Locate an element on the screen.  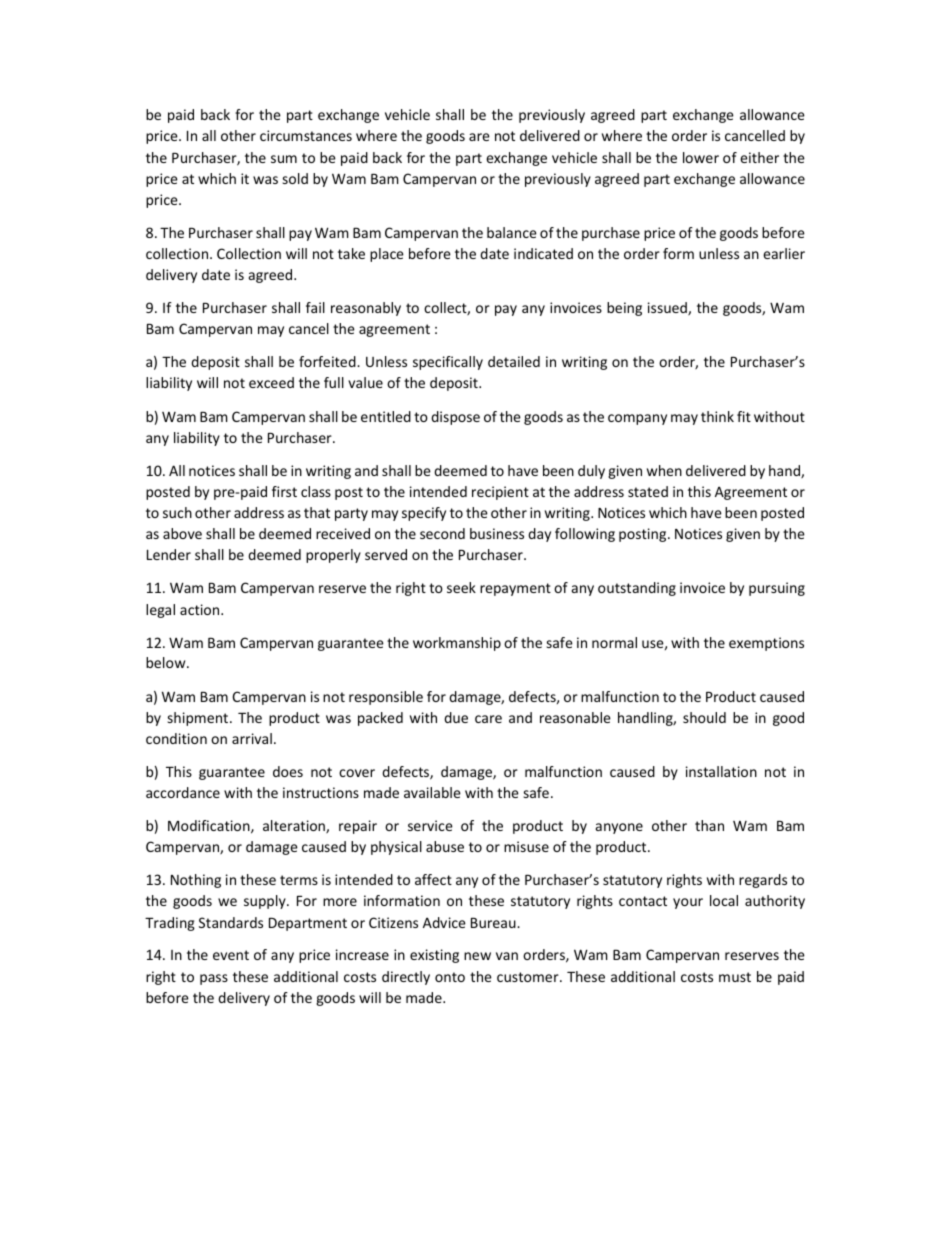
sum is located at coordinates (284, 159).
